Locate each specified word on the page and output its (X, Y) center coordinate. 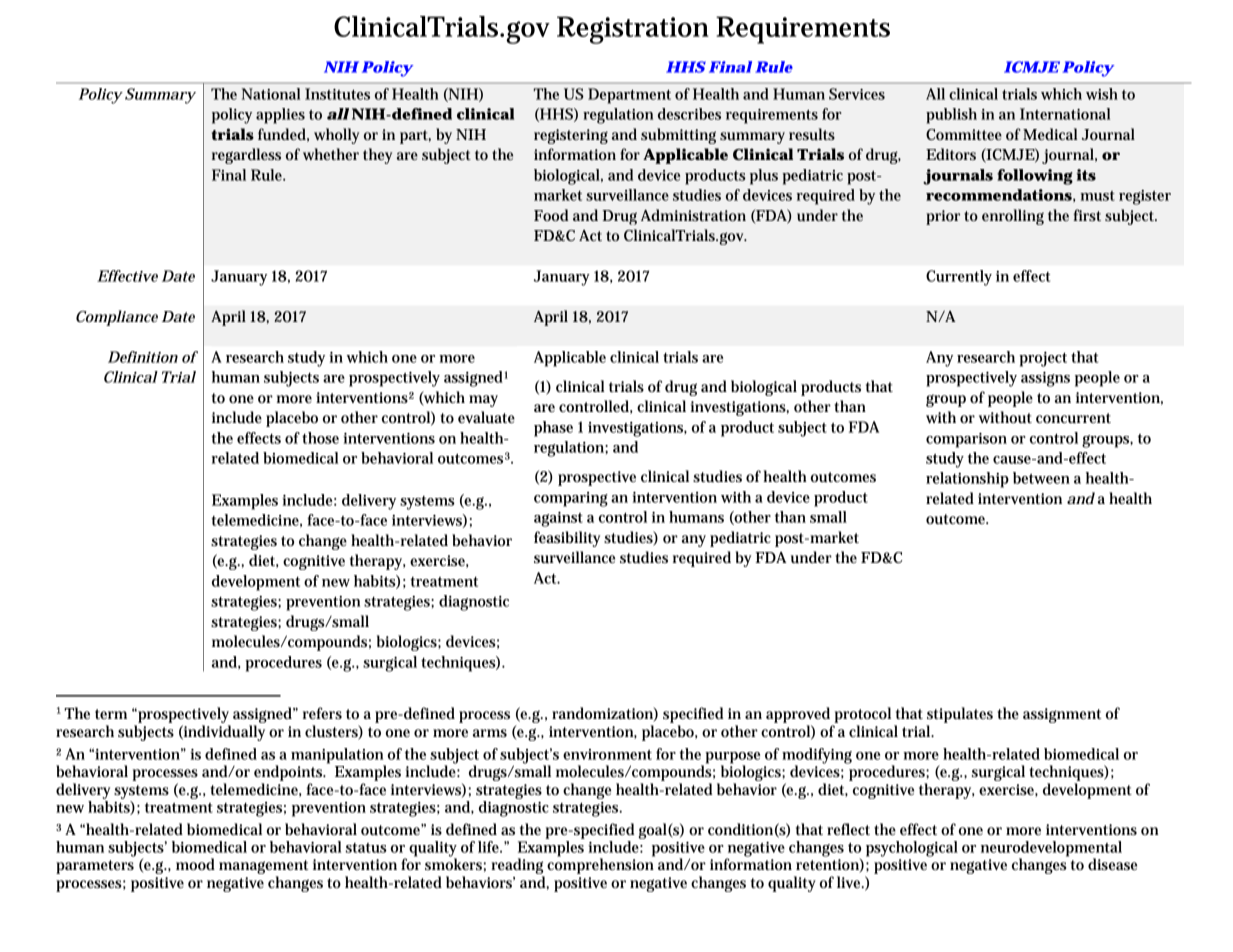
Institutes (337, 94)
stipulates (960, 715)
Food (551, 215)
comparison (966, 440)
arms (490, 733)
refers (322, 713)
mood (195, 864)
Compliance (117, 318)
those (320, 438)
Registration (633, 30)
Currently (959, 278)
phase (553, 429)
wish (1102, 94)
